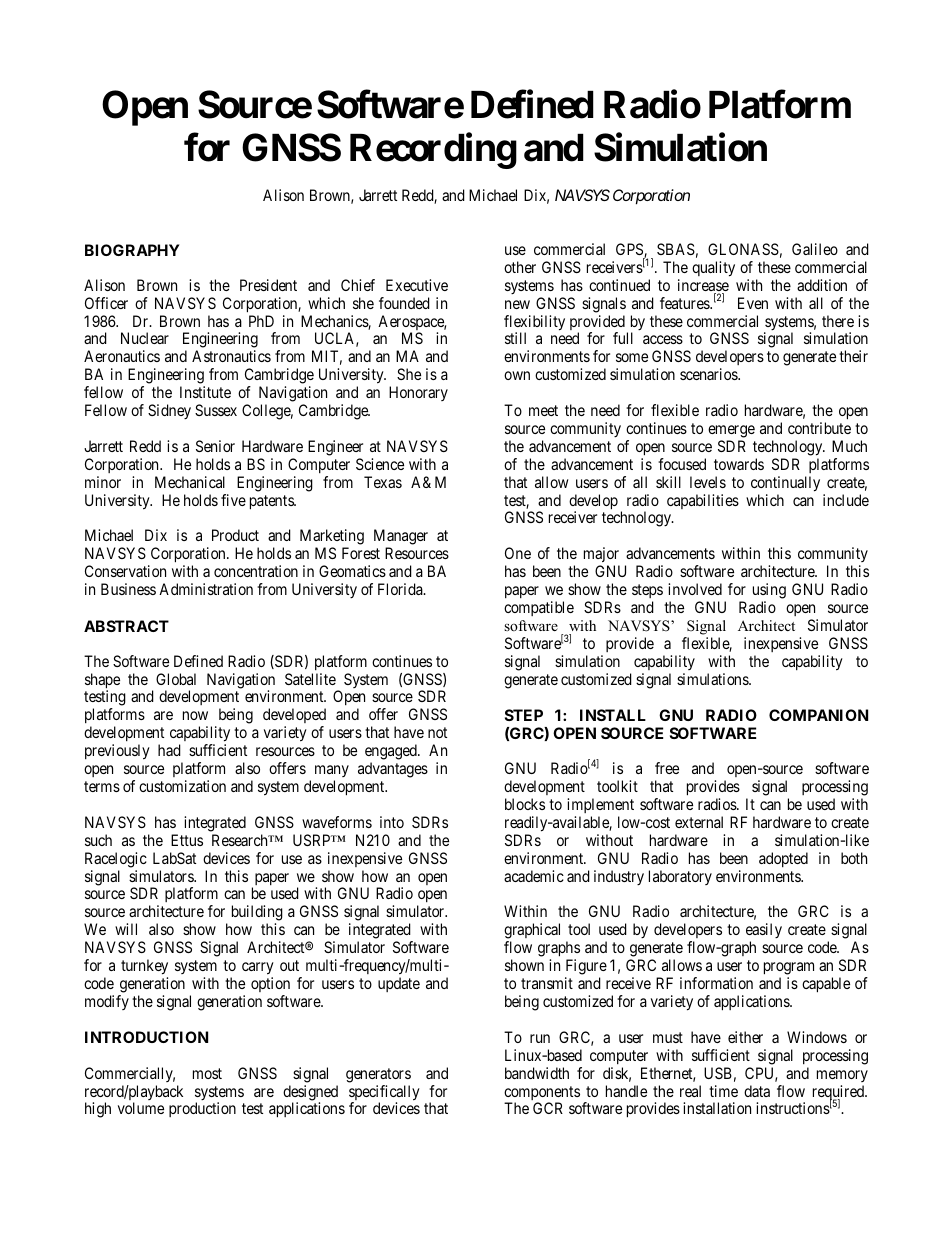  What do you see at coordinates (520, 267) in the image?
I see `other` at bounding box center [520, 267].
